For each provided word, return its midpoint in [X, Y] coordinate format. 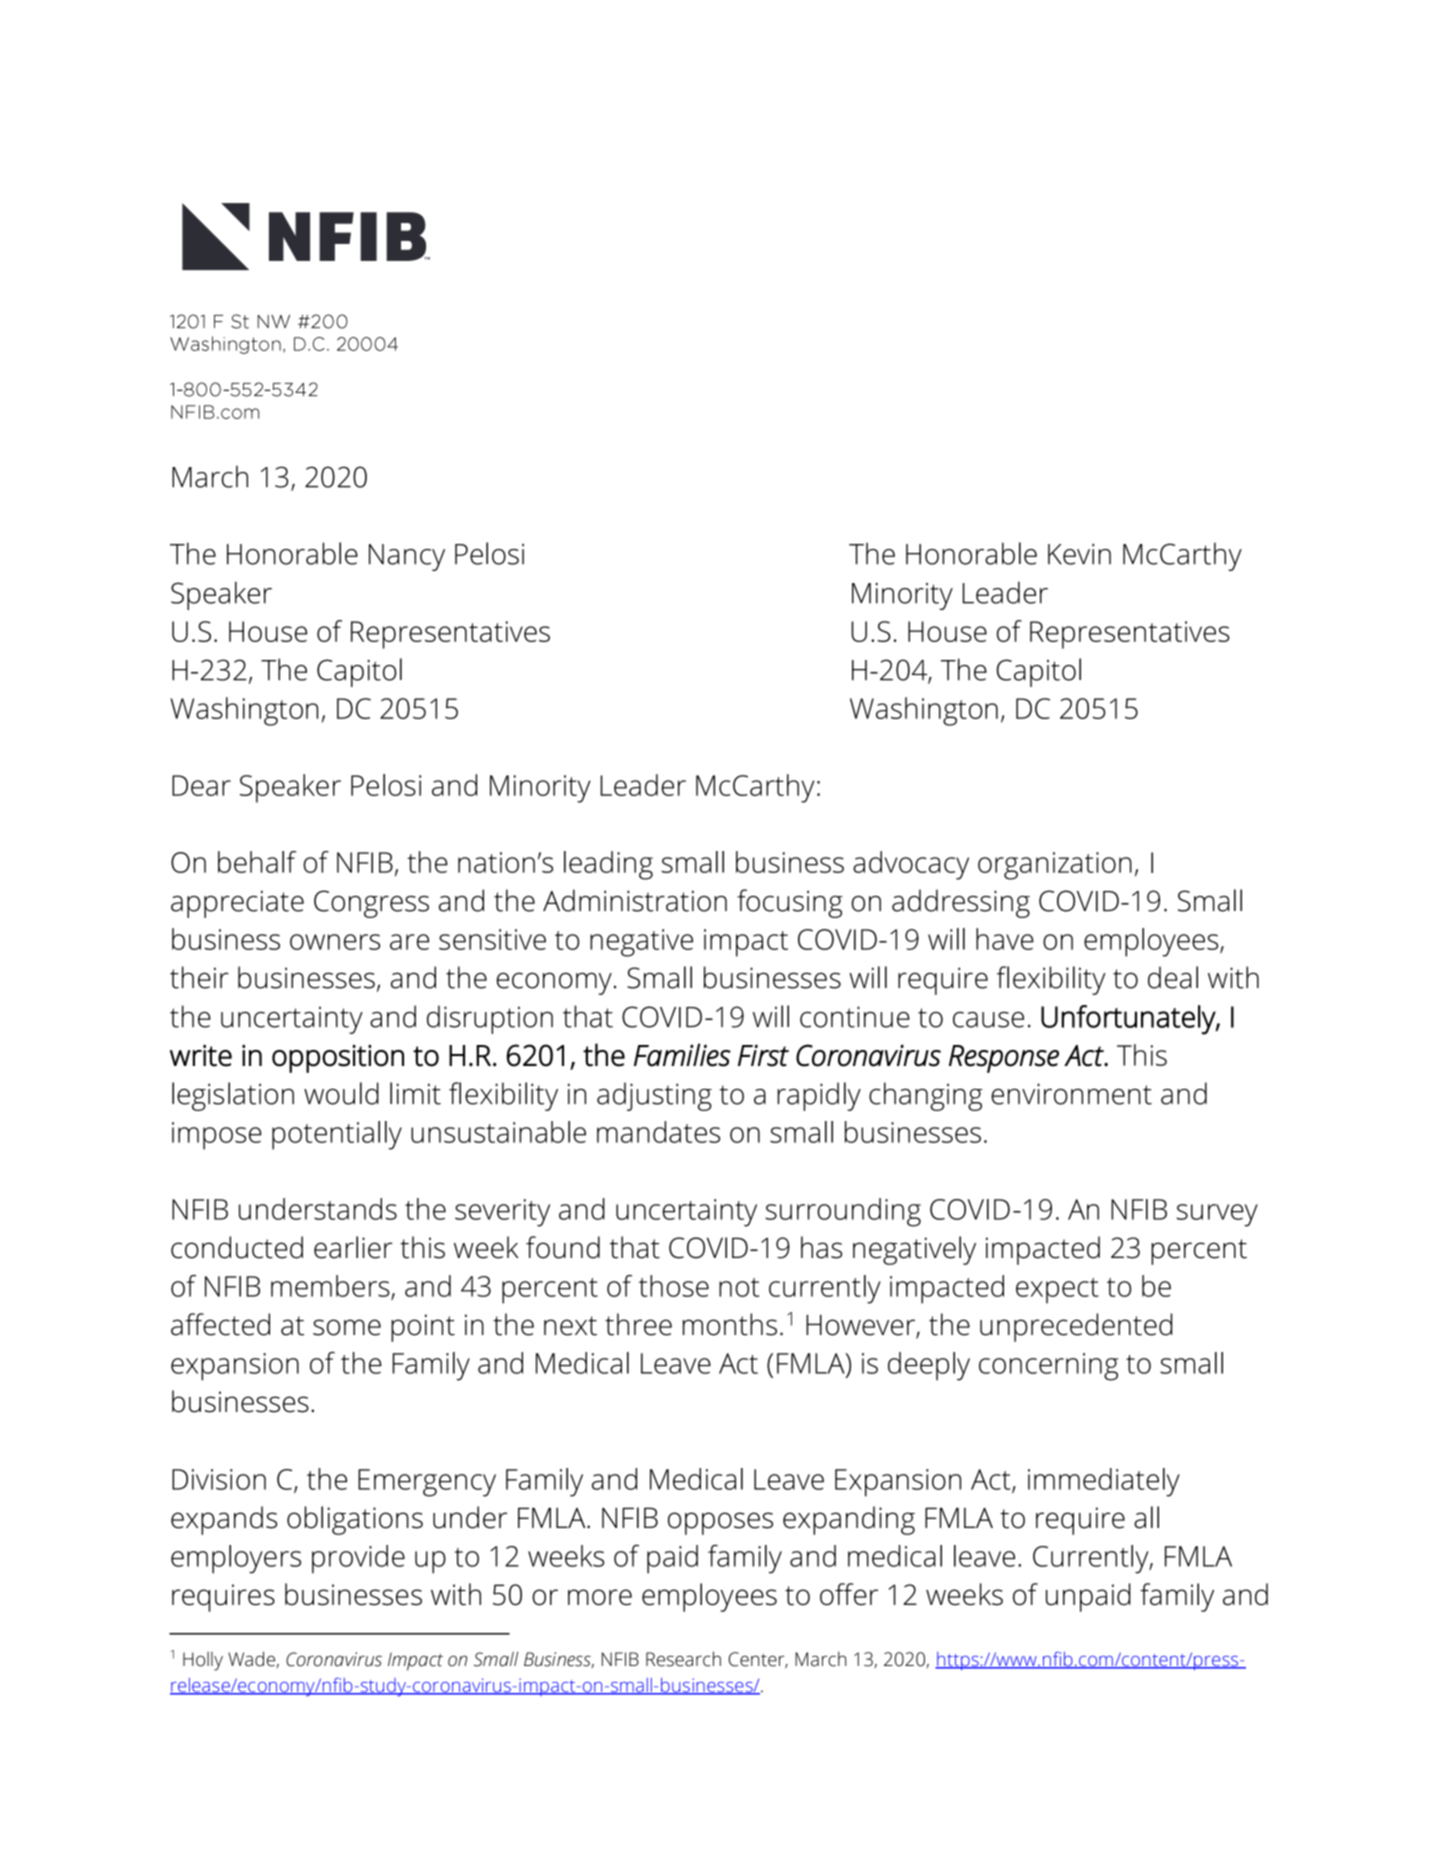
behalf [257, 862]
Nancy [407, 557]
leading [608, 865]
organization [1055, 866]
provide [358, 1559]
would [341, 1093]
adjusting [654, 1096]
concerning [1048, 1367]
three [638, 1324]
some [347, 1327]
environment [1071, 1094]
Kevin [1079, 554]
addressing [961, 903]
